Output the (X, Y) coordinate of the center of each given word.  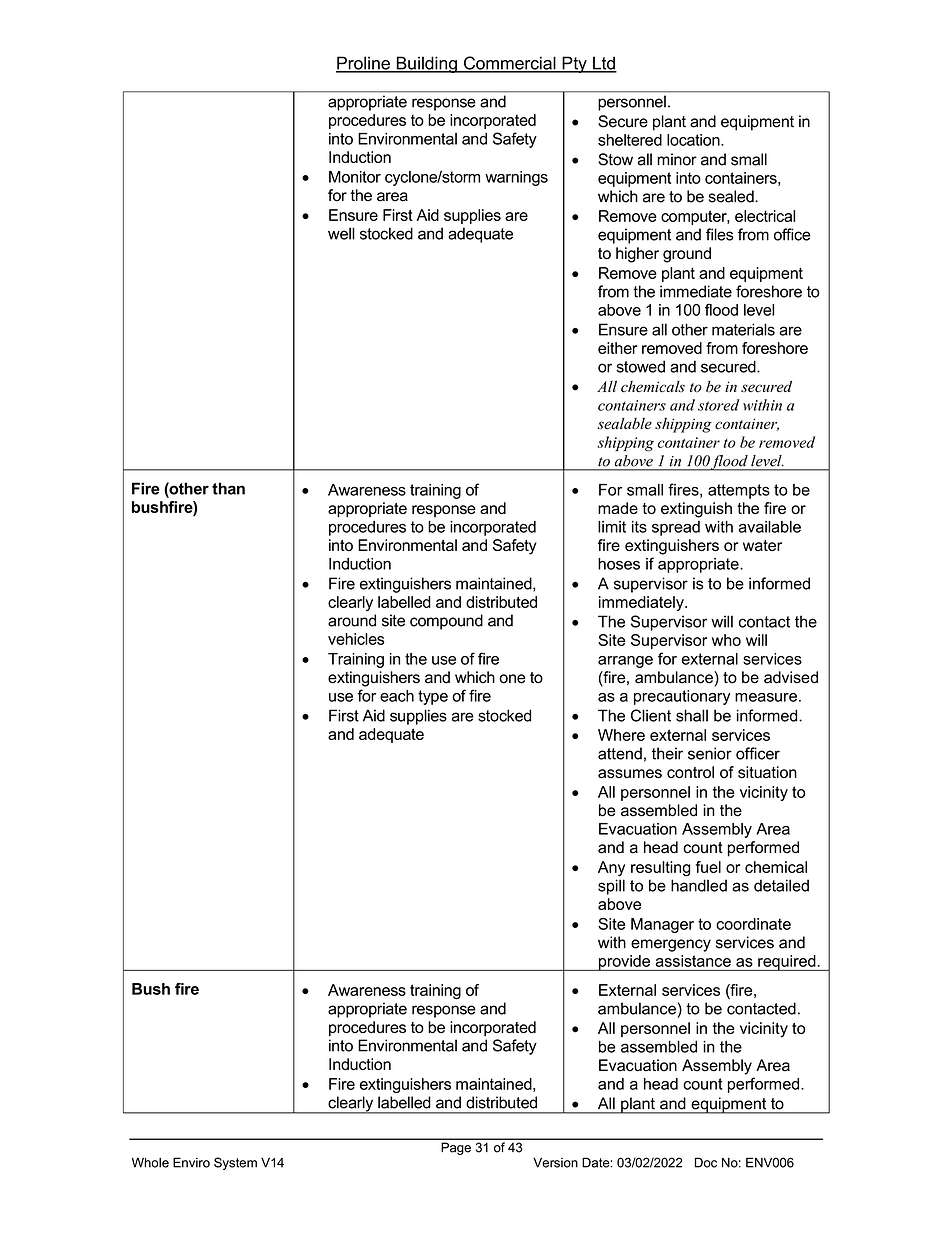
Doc (706, 1162)
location (694, 140)
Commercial (510, 64)
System (235, 1163)
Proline (364, 64)
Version (555, 1162)
